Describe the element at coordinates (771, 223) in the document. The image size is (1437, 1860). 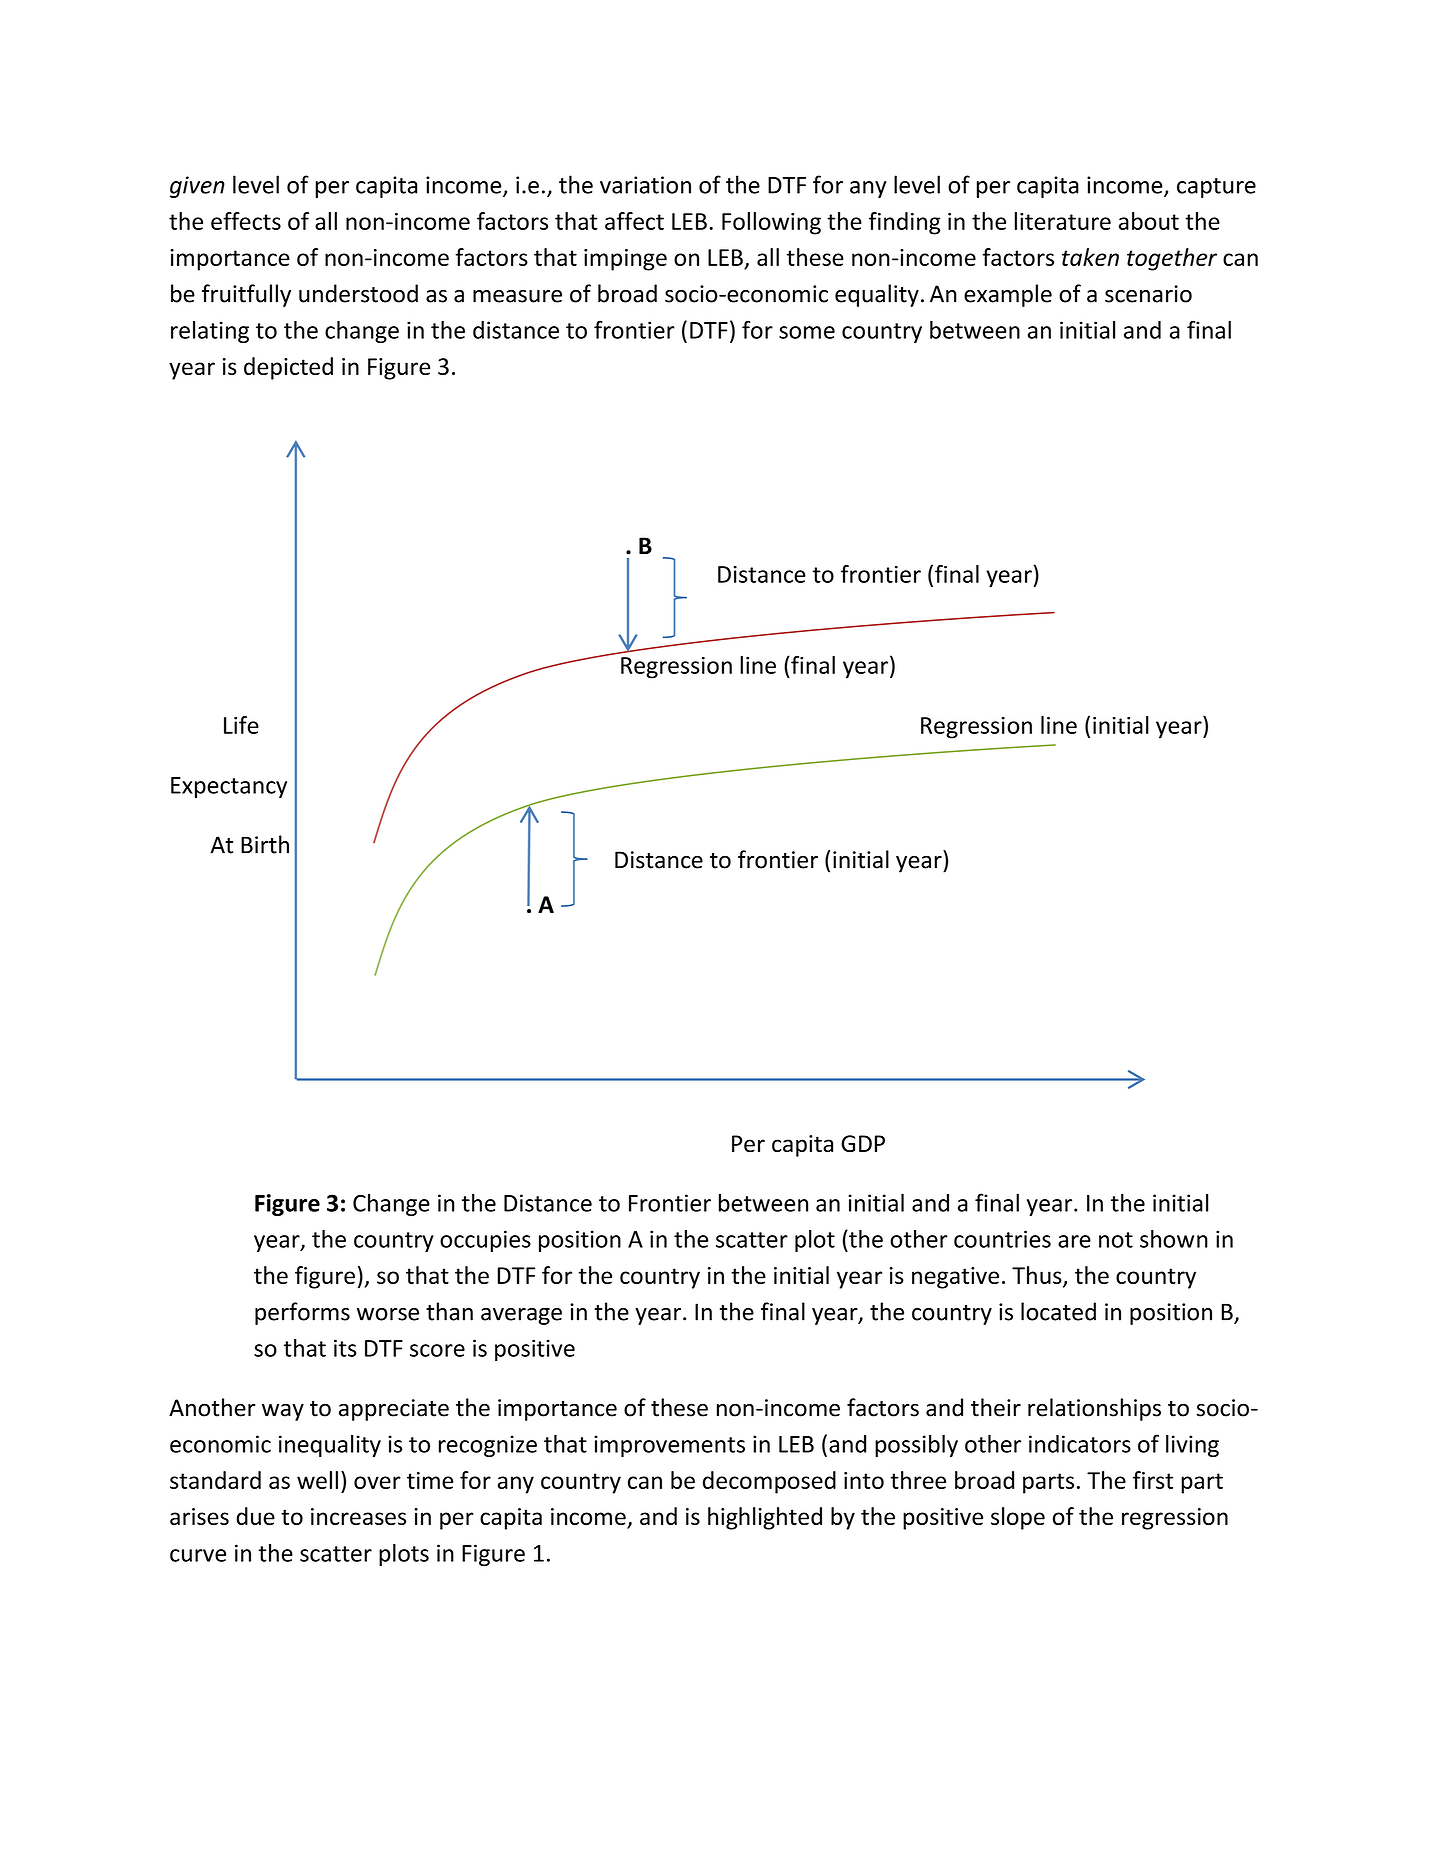
I see `Following` at that location.
